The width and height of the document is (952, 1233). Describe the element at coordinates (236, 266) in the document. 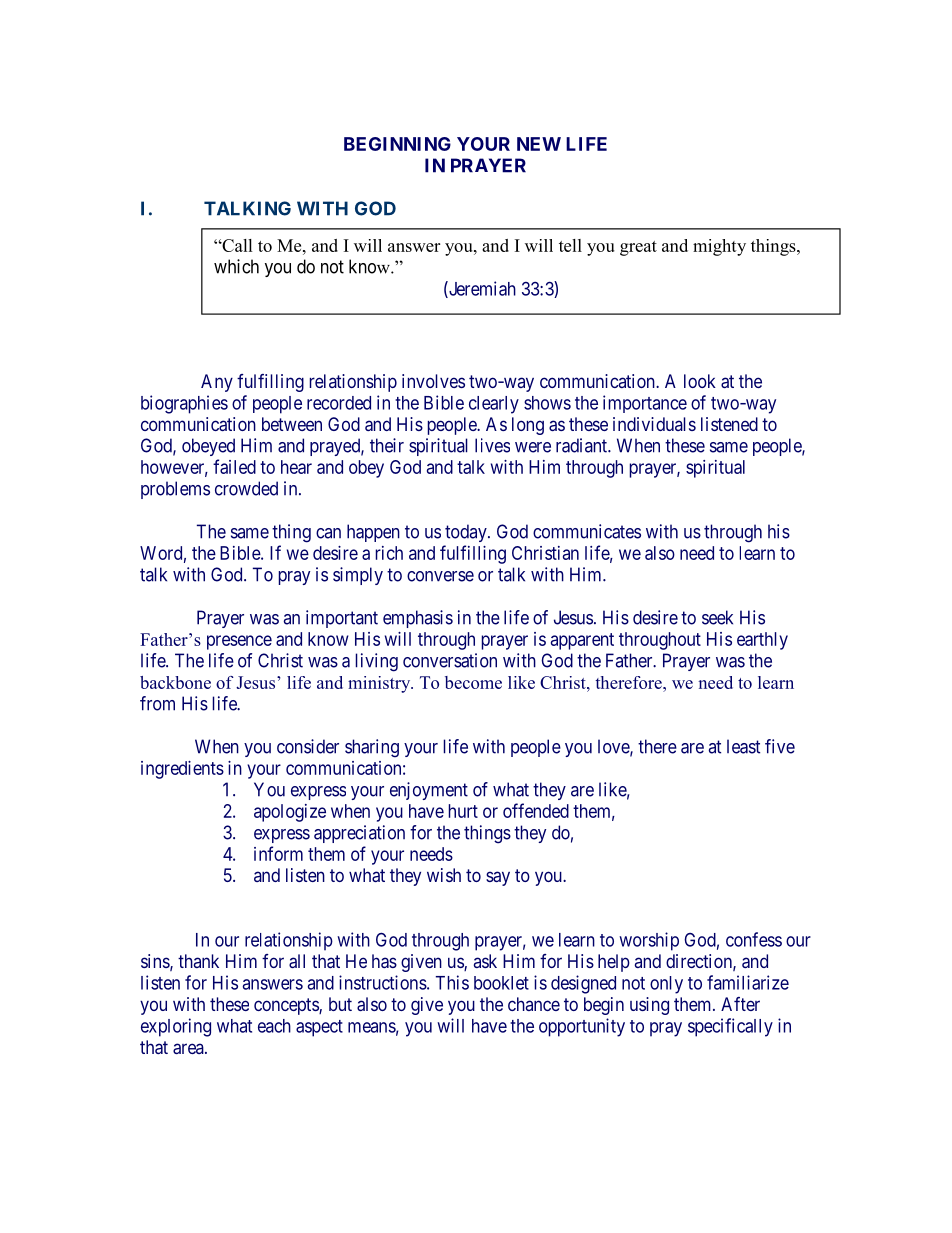

I see `which` at that location.
